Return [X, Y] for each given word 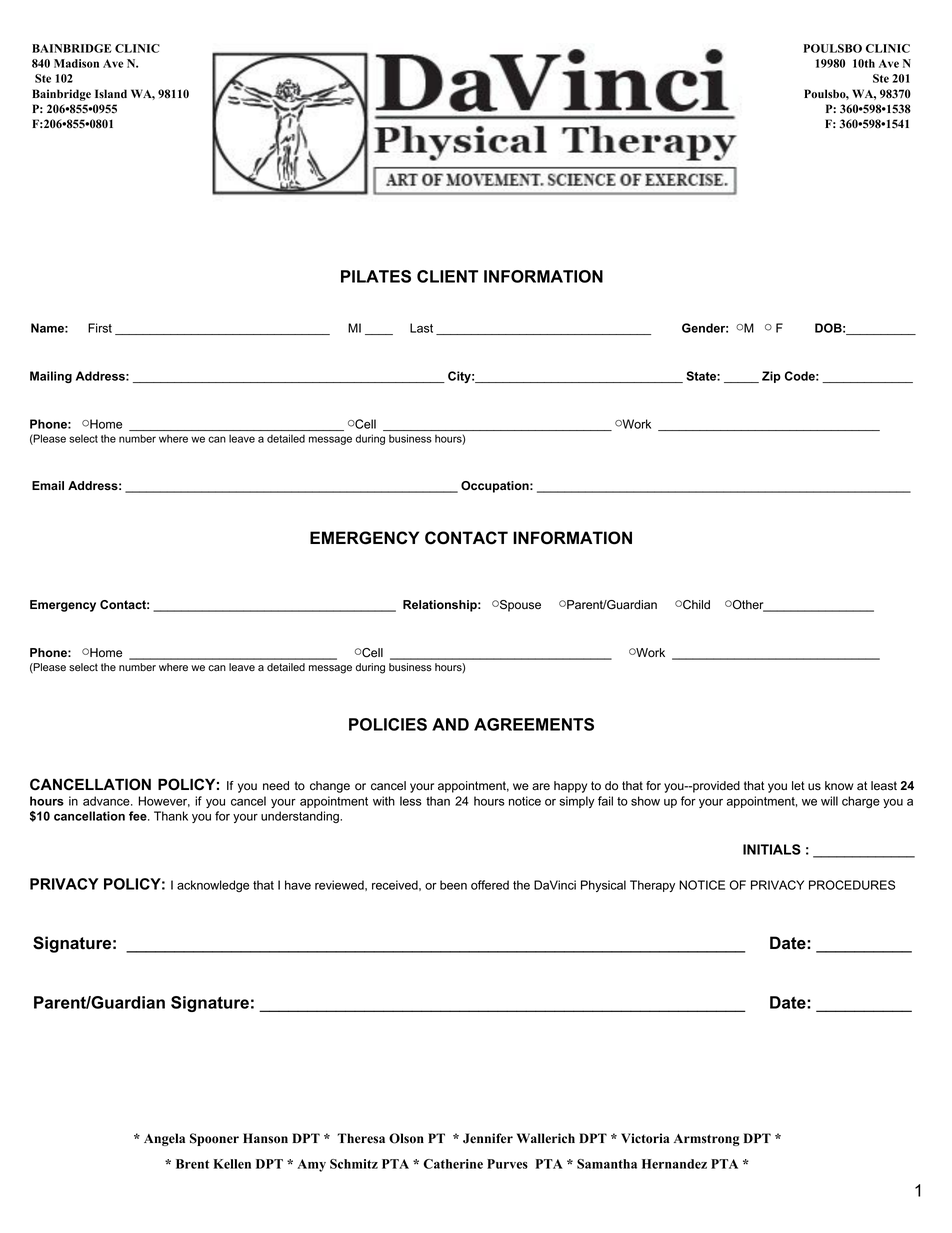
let [798, 786]
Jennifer [488, 1138]
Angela [164, 1139]
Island [111, 94]
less [411, 801]
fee [139, 816]
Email [48, 485]
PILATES [376, 276]
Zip [771, 377]
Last [421, 328]
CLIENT [447, 276]
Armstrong [707, 1140]
